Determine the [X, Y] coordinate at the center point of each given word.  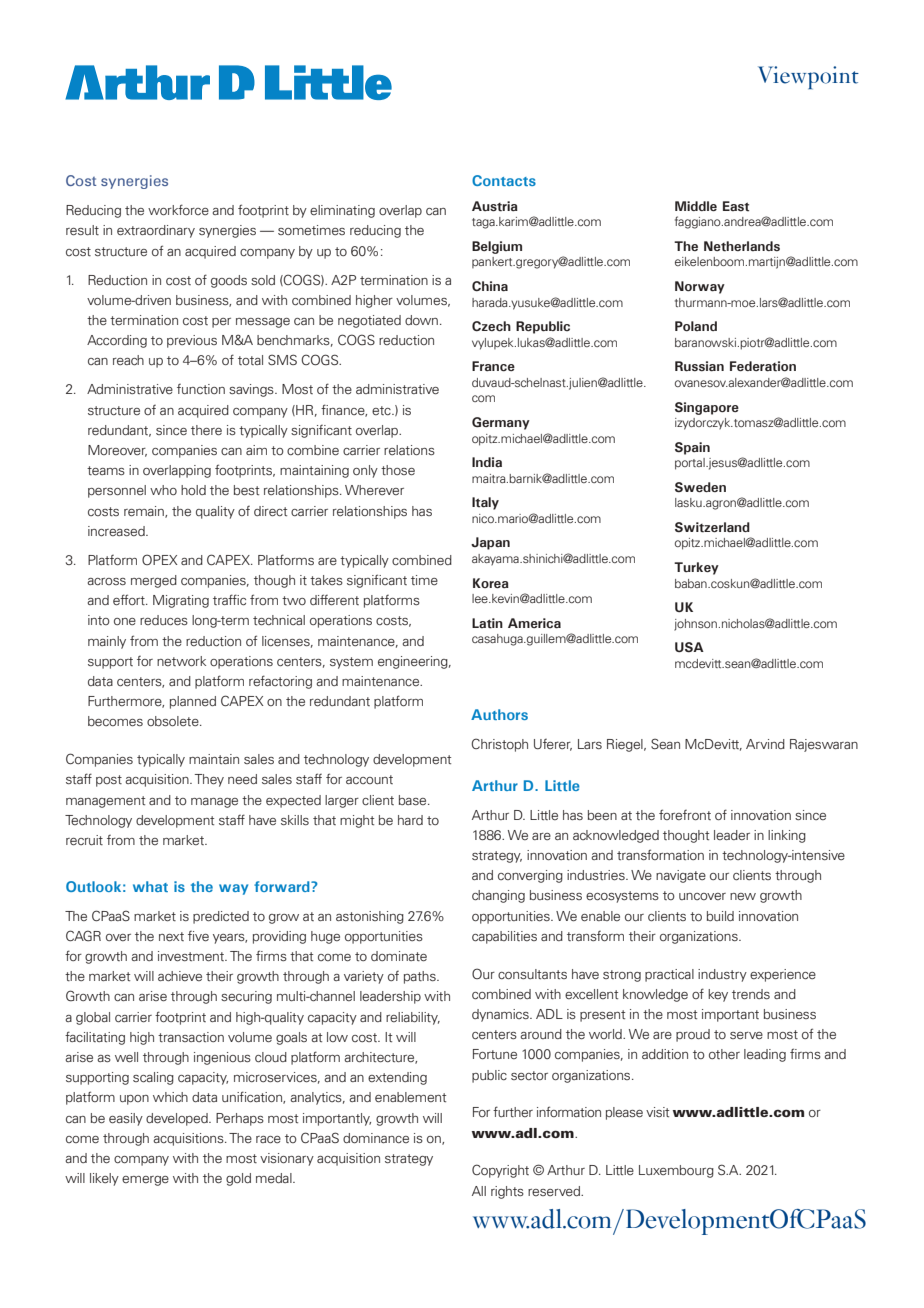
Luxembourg [676, 1171]
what [150, 886]
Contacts [504, 180]
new [743, 896]
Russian [699, 366]
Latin [487, 623]
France [493, 366]
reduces [164, 620]
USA [689, 647]
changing [498, 896]
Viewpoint [808, 77]
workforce [178, 209]
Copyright [500, 1171]
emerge [145, 1181]
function [201, 389]
